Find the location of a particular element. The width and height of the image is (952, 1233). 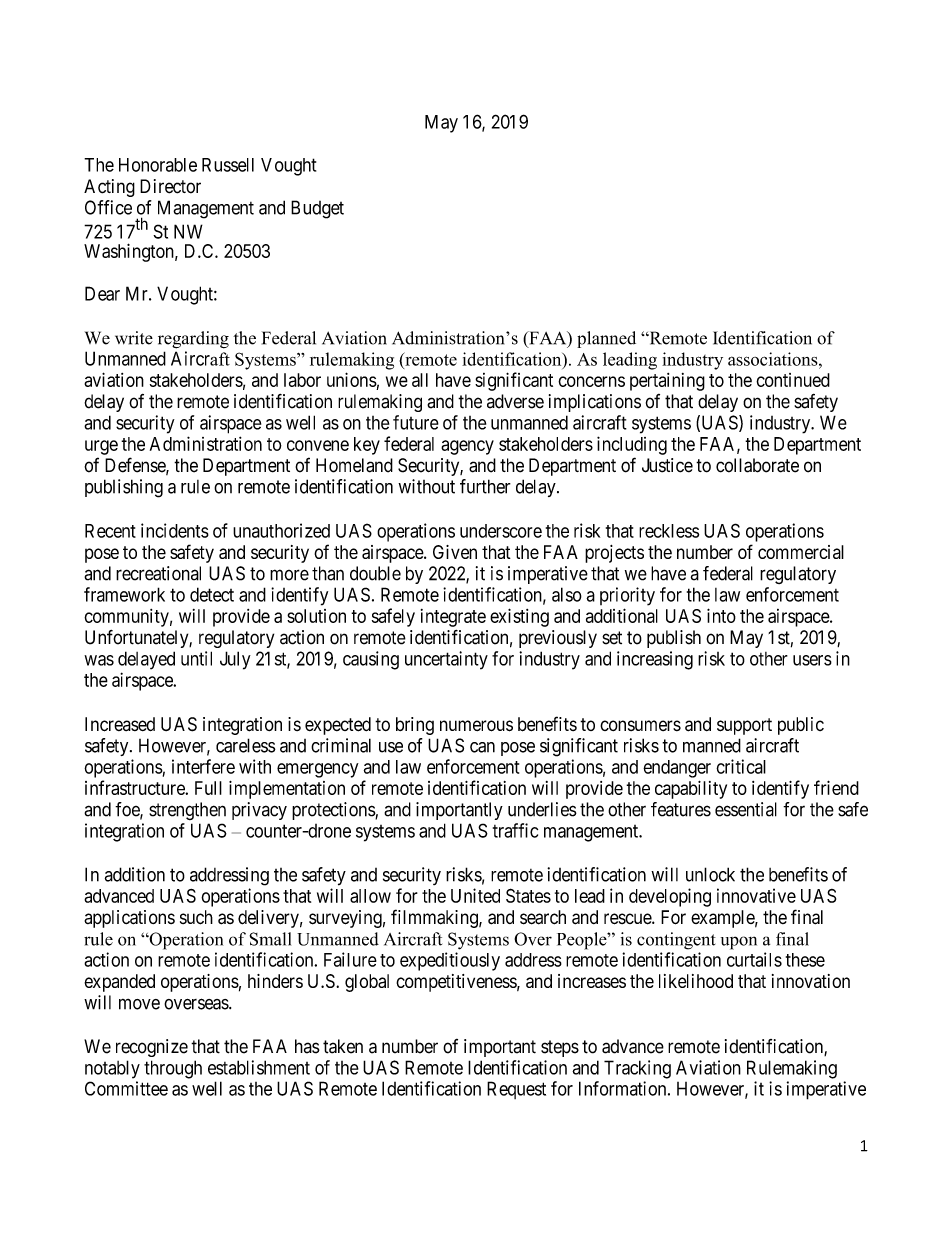

Budget is located at coordinates (317, 209).
